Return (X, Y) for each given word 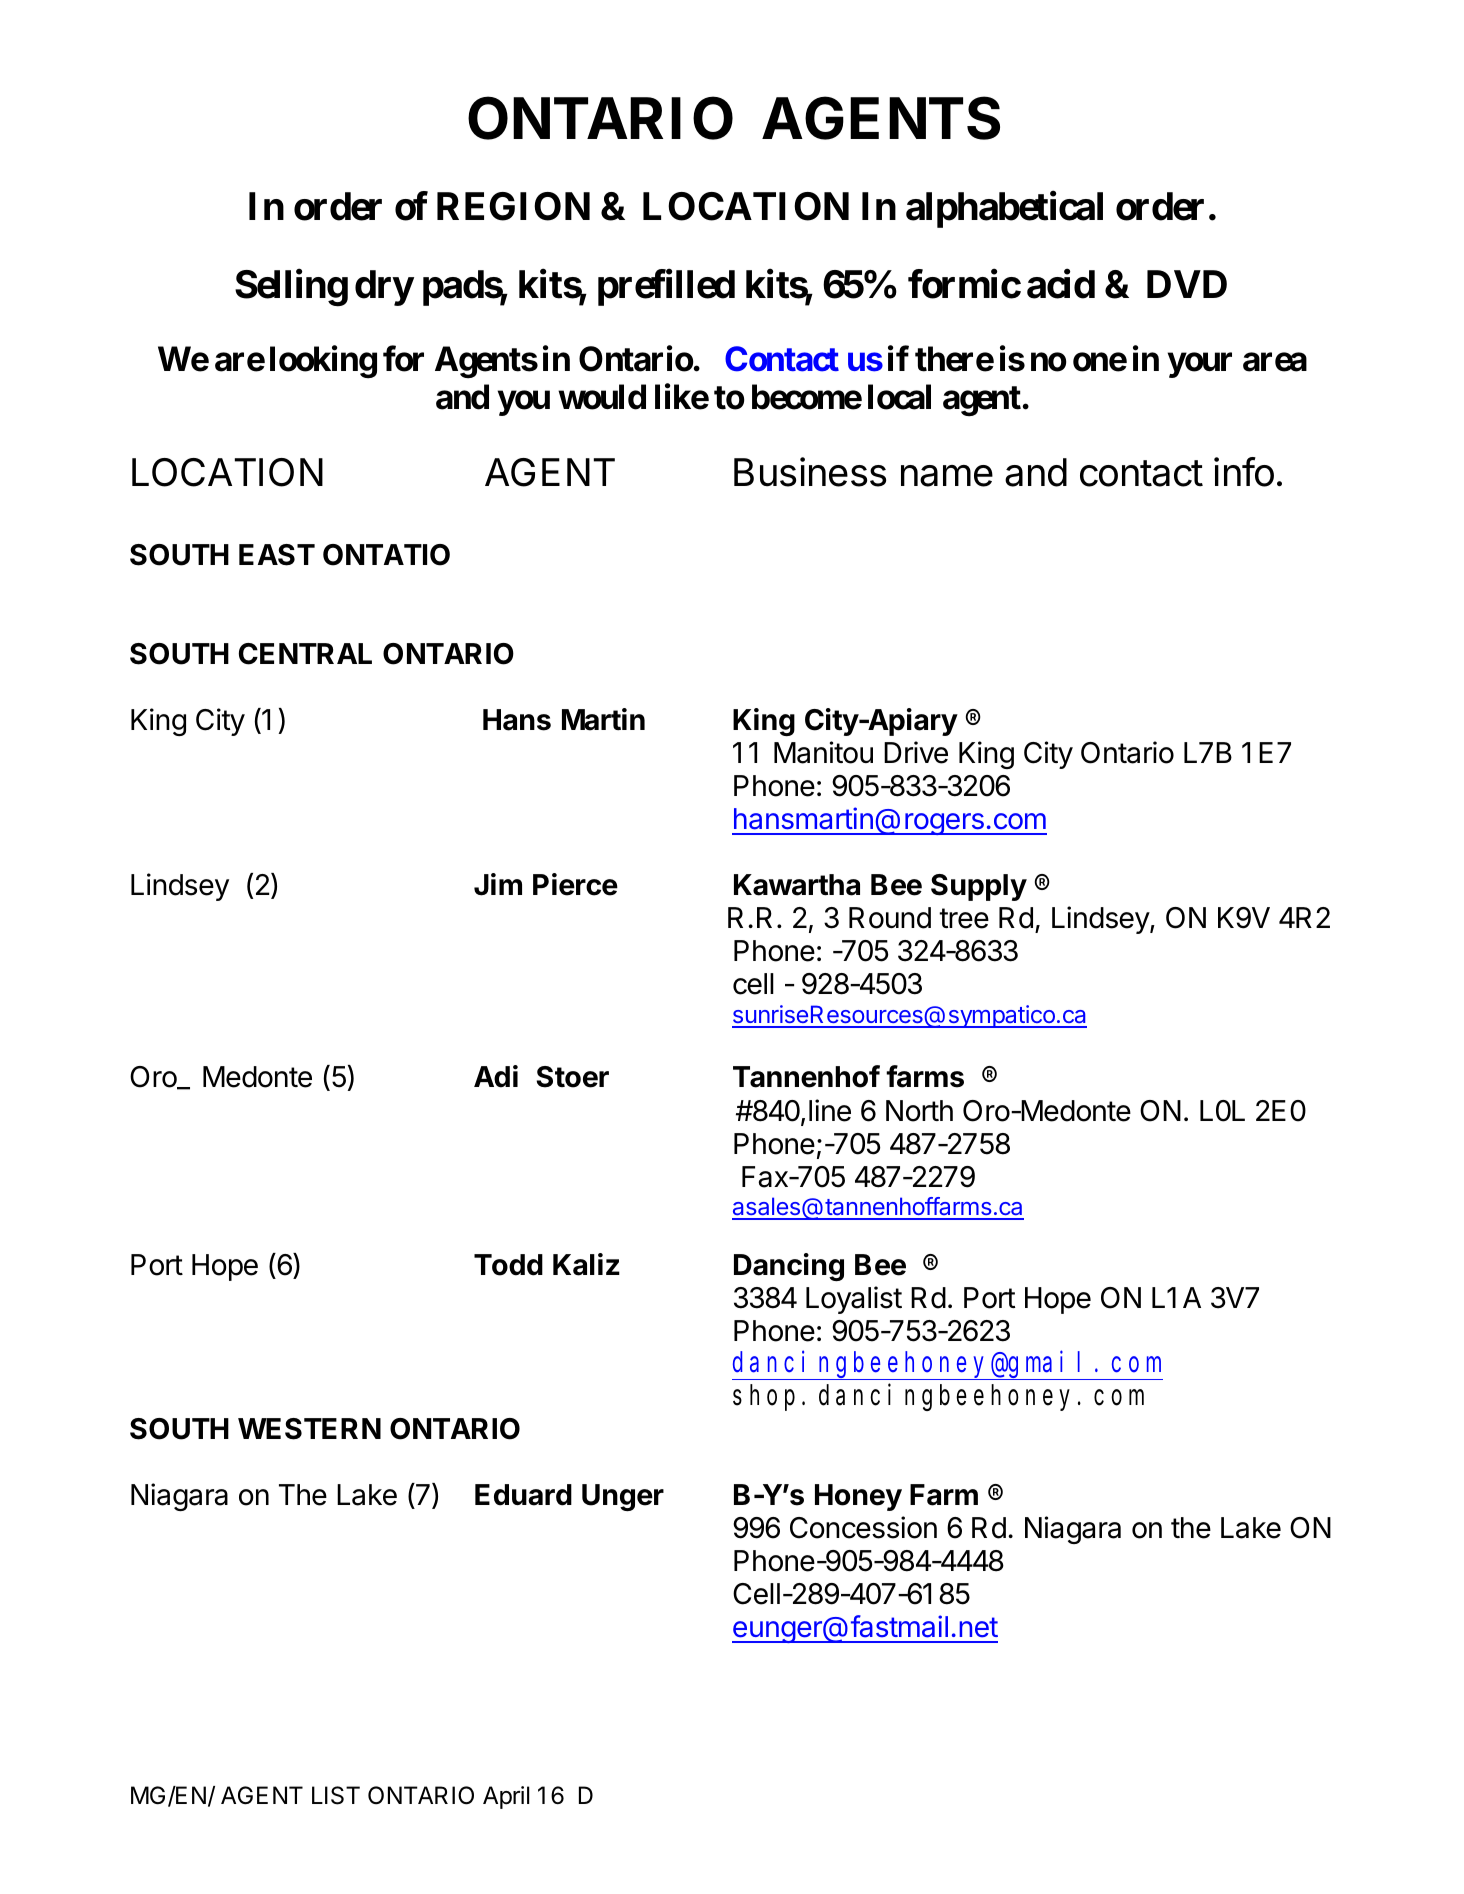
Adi (496, 1076)
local (899, 397)
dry (384, 288)
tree (964, 918)
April (506, 1797)
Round (890, 918)
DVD (1187, 284)
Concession (863, 1527)
